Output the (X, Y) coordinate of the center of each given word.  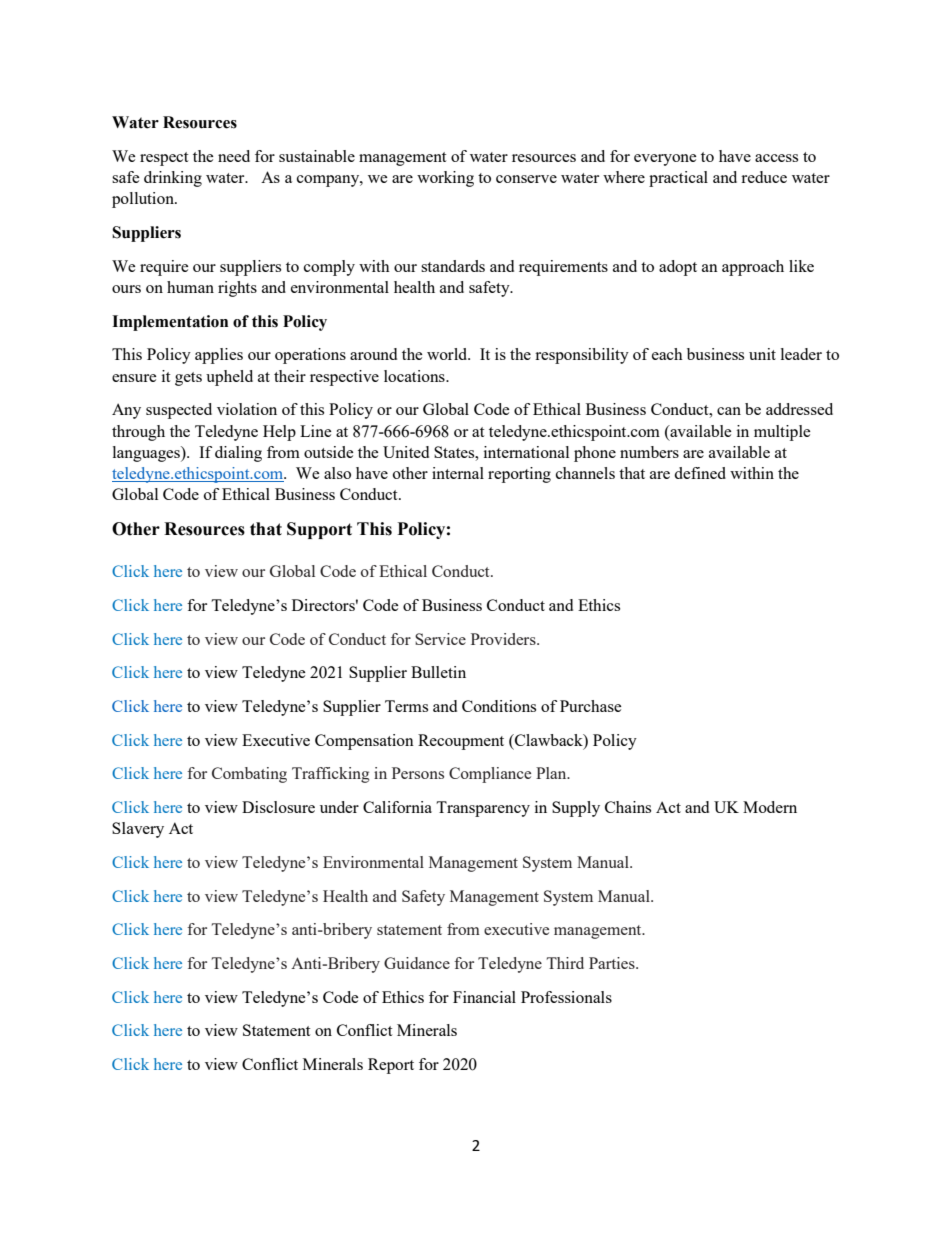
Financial (484, 997)
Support (319, 530)
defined (700, 473)
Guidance (417, 963)
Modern (770, 807)
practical (678, 179)
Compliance (490, 775)
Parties (613, 963)
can (729, 411)
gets (188, 379)
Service (440, 639)
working (445, 179)
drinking (173, 179)
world (448, 354)
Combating (249, 775)
